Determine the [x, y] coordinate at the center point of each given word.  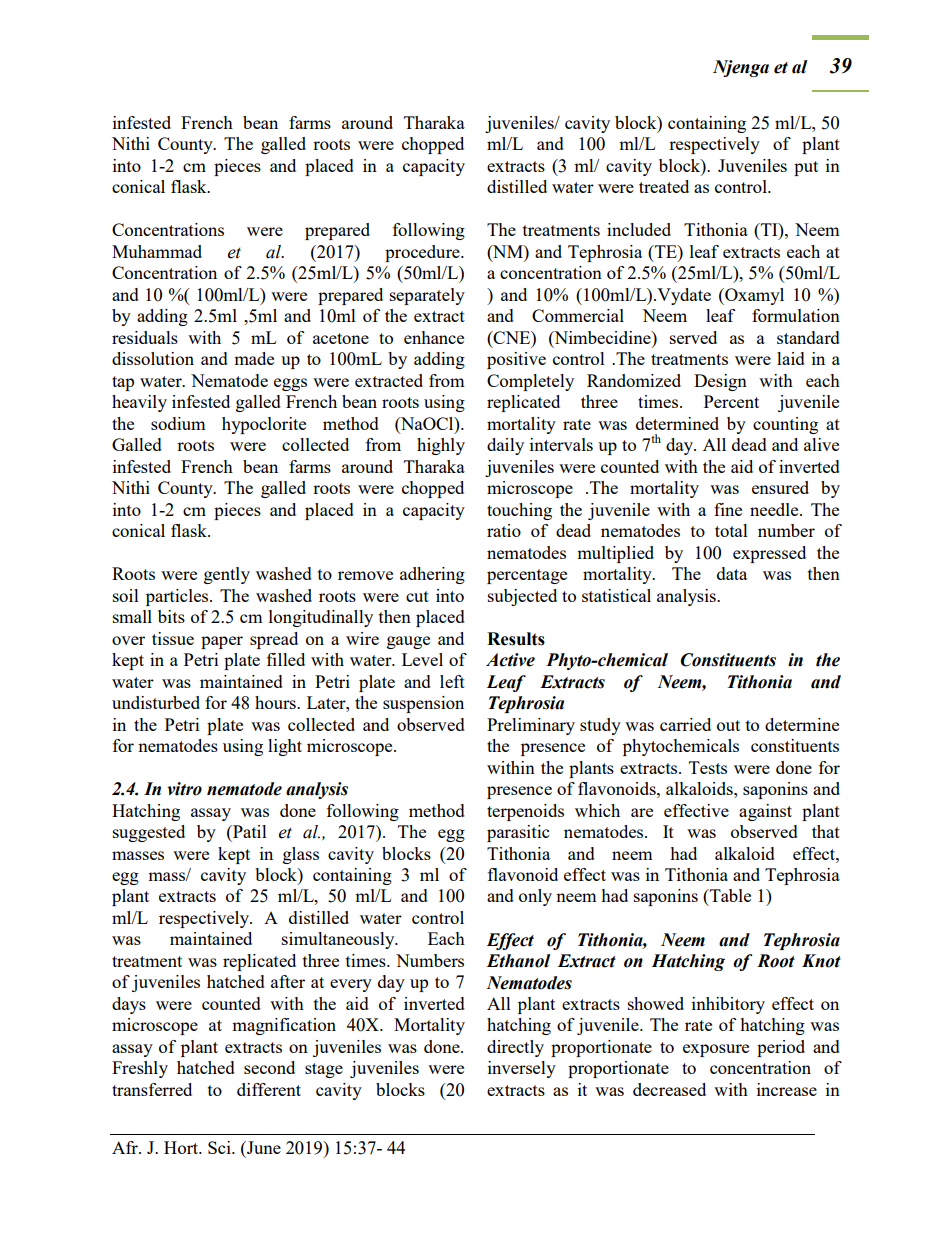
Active [510, 660]
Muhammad [157, 251]
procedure [423, 253]
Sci [220, 1147]
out [728, 725]
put [806, 168]
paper [222, 642]
